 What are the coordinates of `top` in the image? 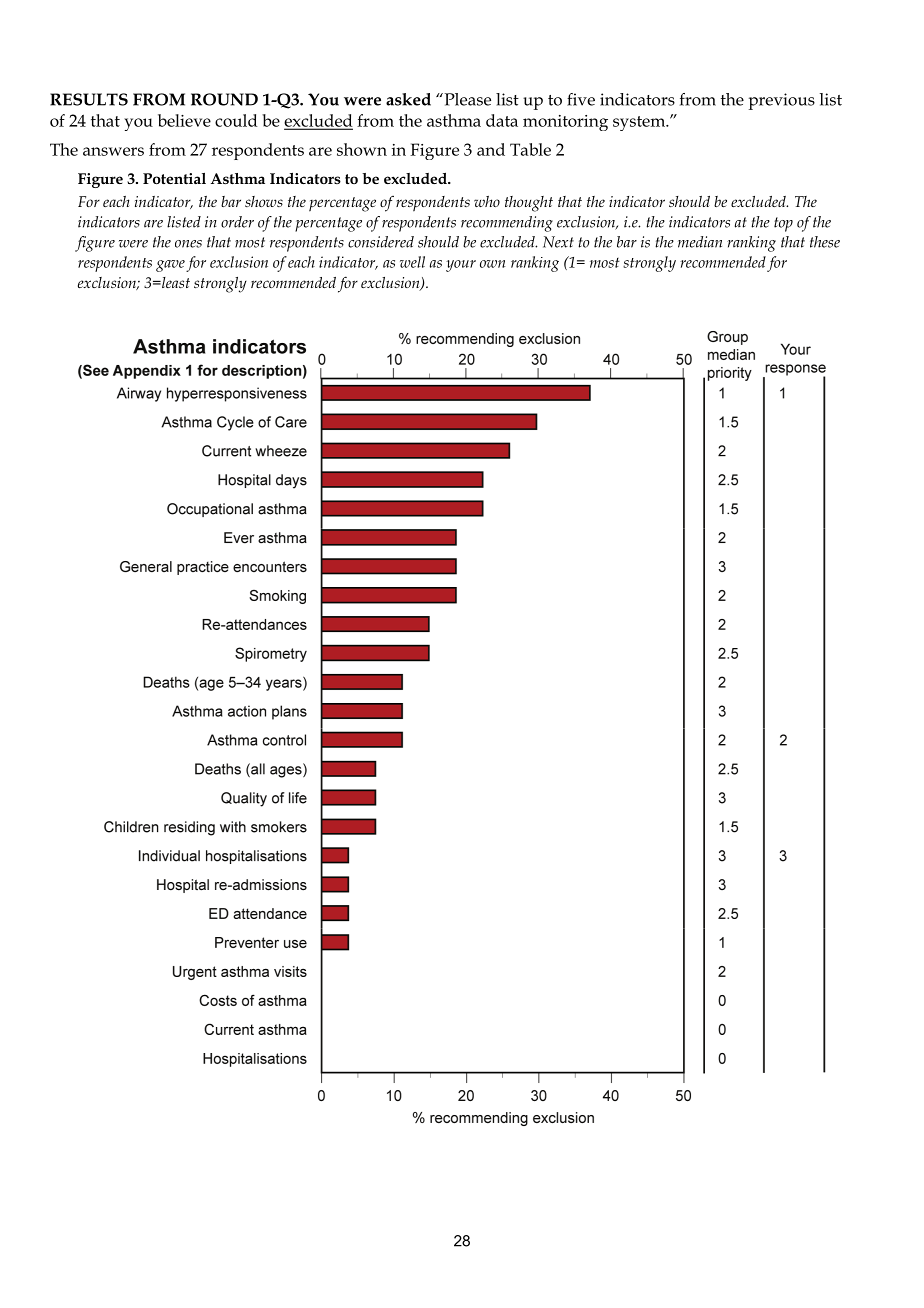 It's located at (783, 224).
